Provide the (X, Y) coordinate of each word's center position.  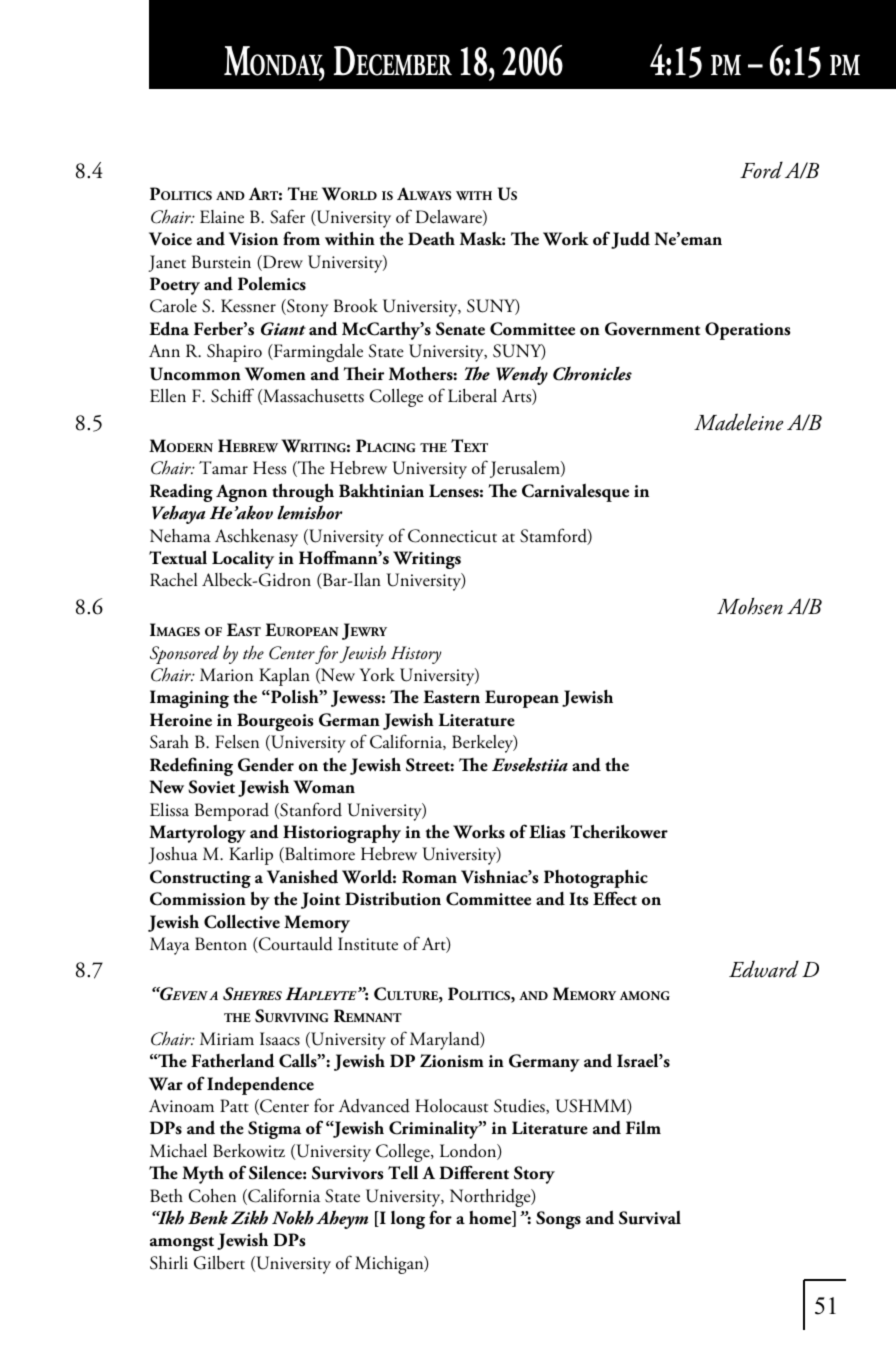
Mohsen (750, 606)
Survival (650, 1218)
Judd (630, 240)
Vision (253, 239)
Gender (266, 764)
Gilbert (219, 1263)
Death (431, 238)
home (491, 1218)
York (377, 675)
